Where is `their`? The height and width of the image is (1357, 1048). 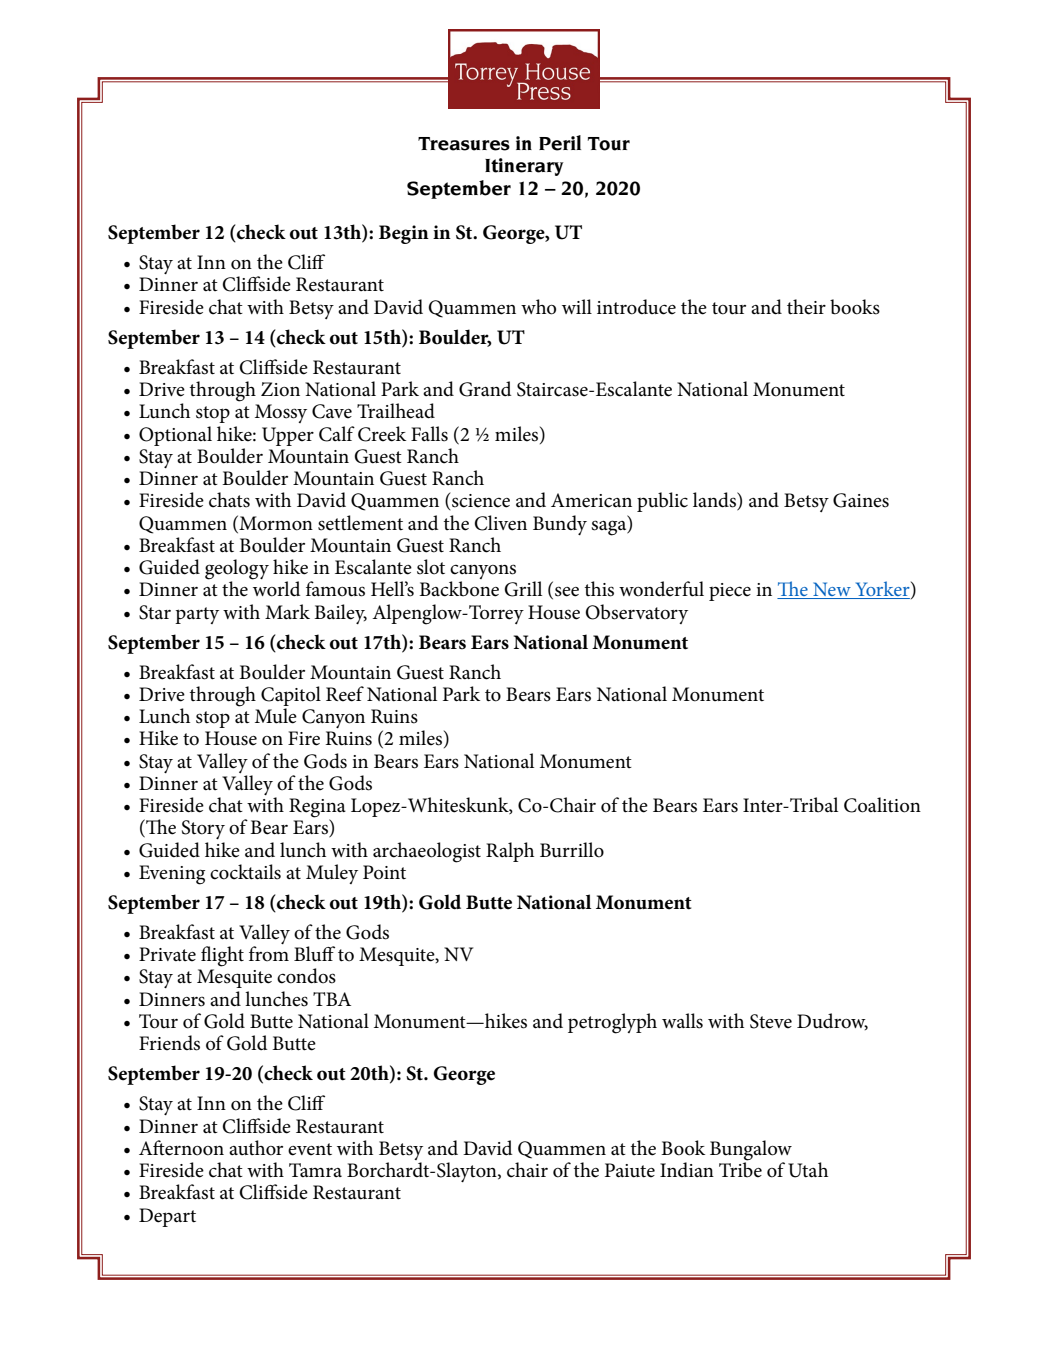
their is located at coordinates (806, 307).
